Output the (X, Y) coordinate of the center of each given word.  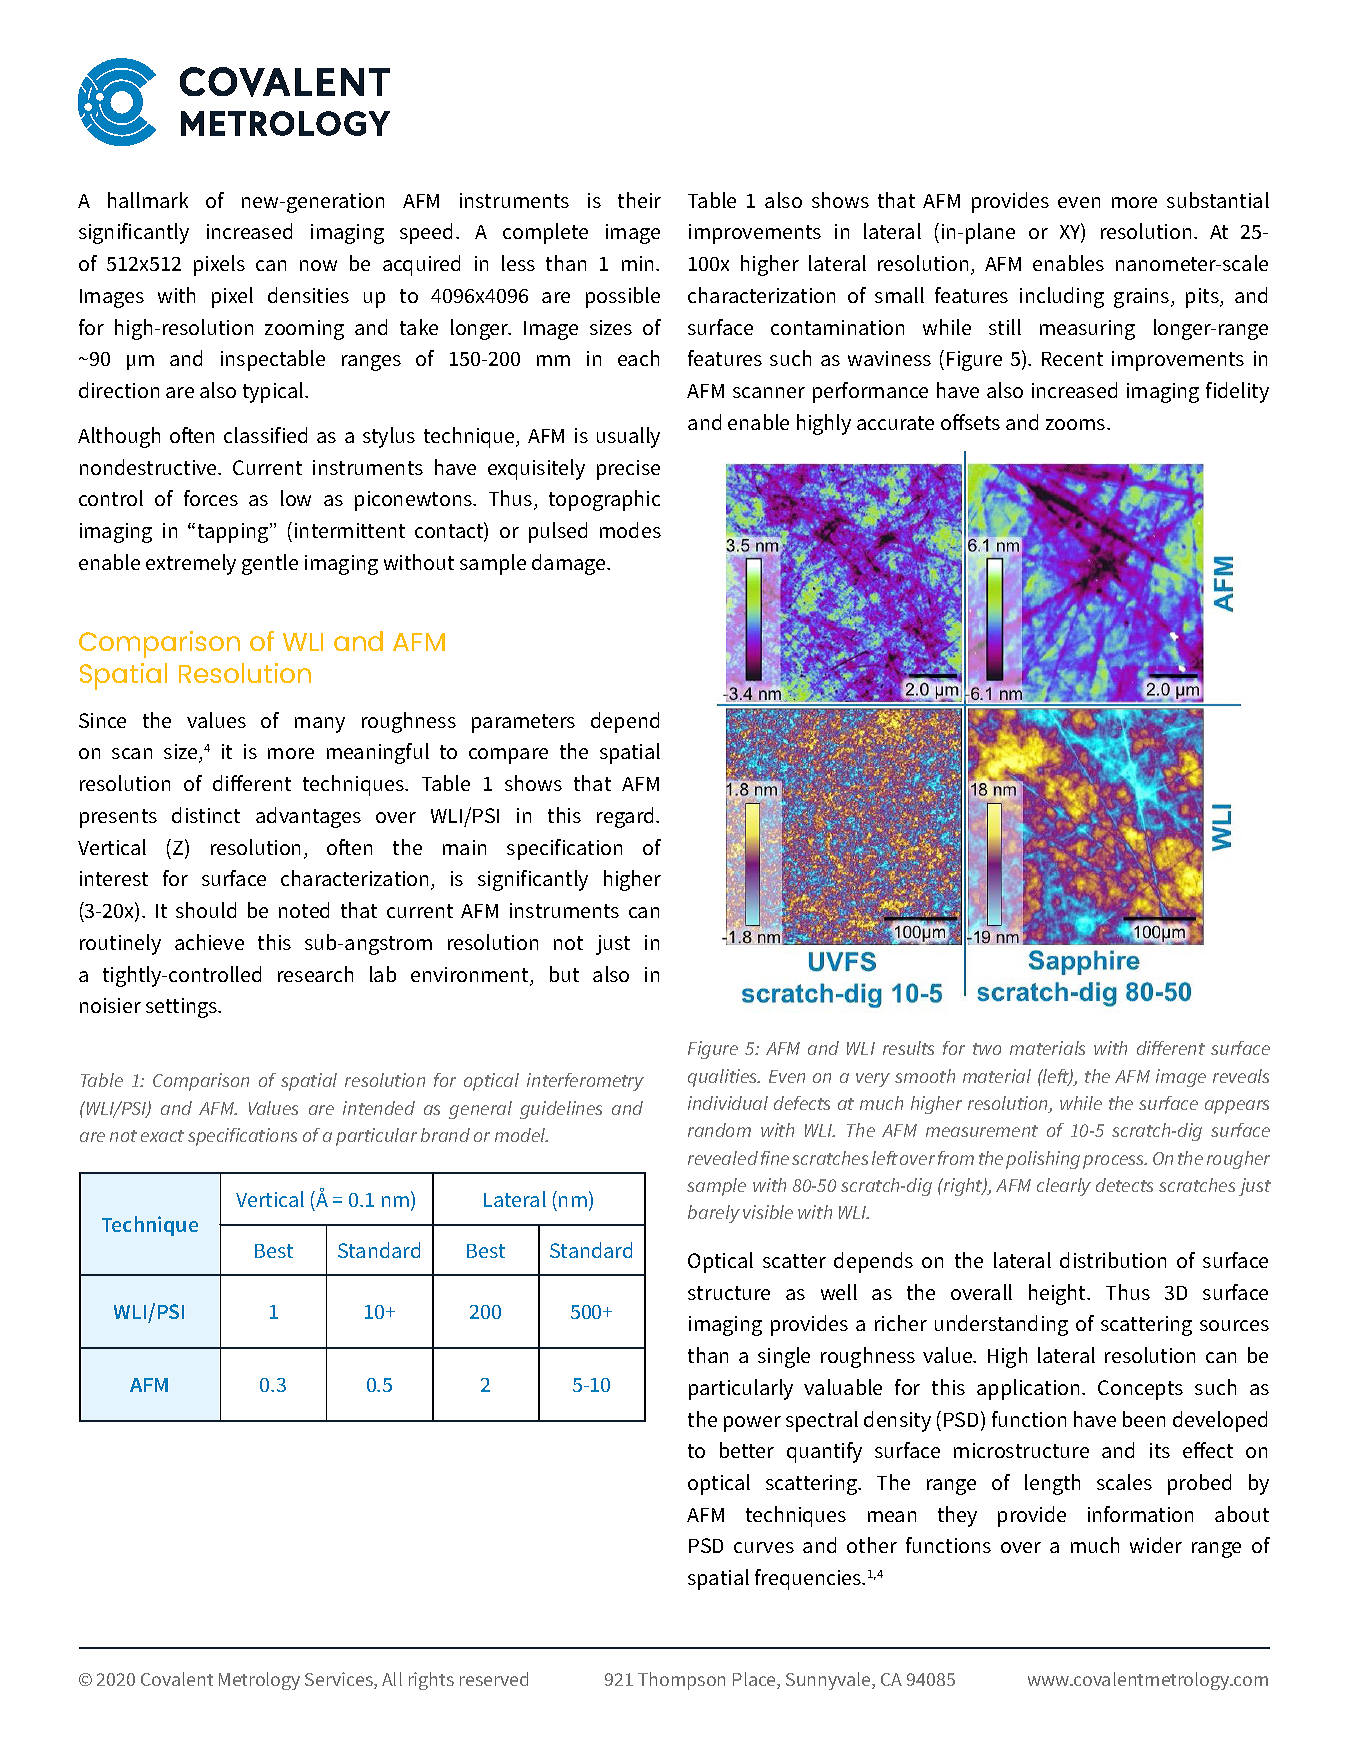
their (639, 200)
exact (162, 1136)
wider (1156, 1545)
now (318, 265)
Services (340, 1680)
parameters (523, 723)
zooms (1077, 424)
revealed (723, 1158)
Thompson (681, 1681)
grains (1143, 298)
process (1115, 1162)
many (320, 725)
